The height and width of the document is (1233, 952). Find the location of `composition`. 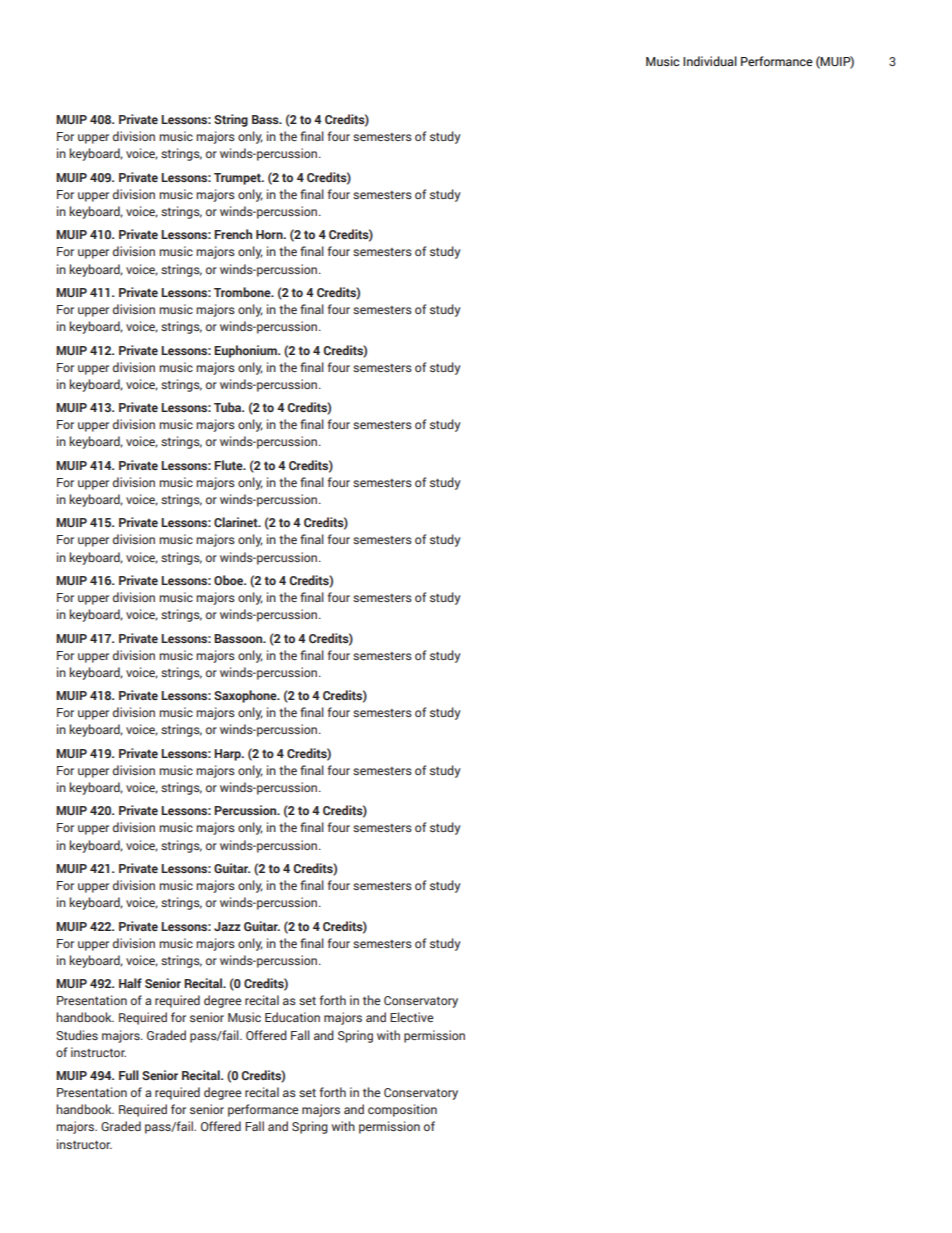

composition is located at coordinates (402, 1110).
